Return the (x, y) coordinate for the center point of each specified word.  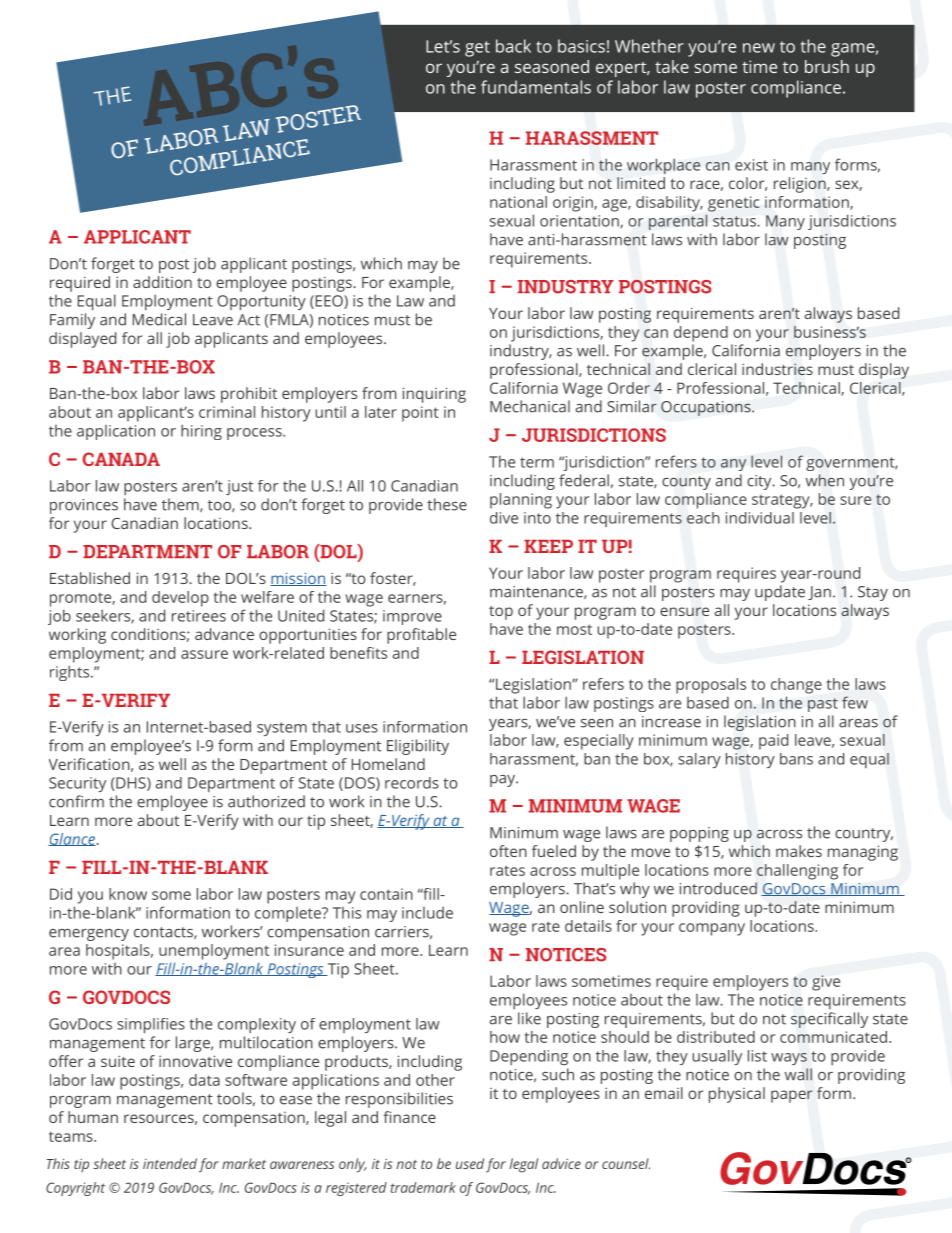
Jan (819, 593)
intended (170, 1163)
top (501, 613)
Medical (159, 319)
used (470, 1163)
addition (162, 282)
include (427, 913)
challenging (797, 872)
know (128, 894)
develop (180, 599)
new (759, 48)
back (513, 46)
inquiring (434, 395)
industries (777, 369)
